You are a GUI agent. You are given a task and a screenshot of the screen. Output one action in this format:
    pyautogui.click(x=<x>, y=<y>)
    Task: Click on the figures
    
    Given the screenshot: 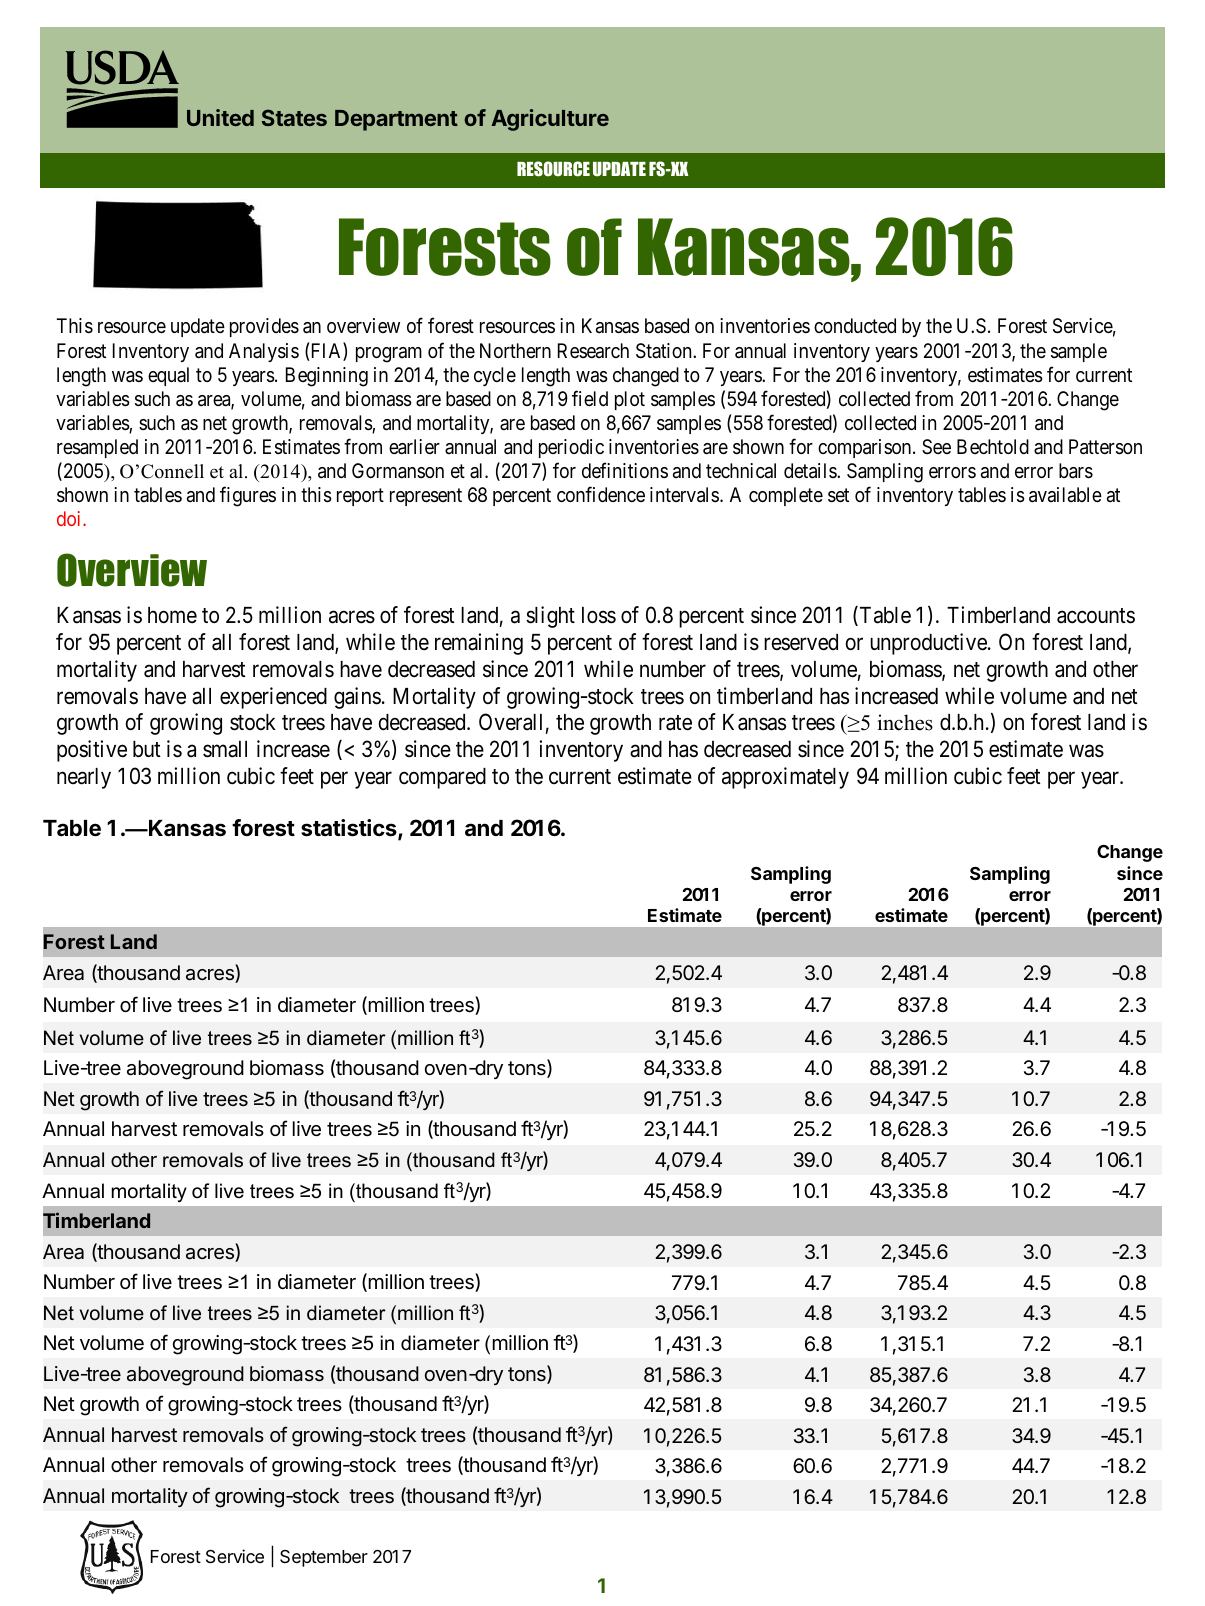 What is the action you would take?
    pyautogui.click(x=248, y=496)
